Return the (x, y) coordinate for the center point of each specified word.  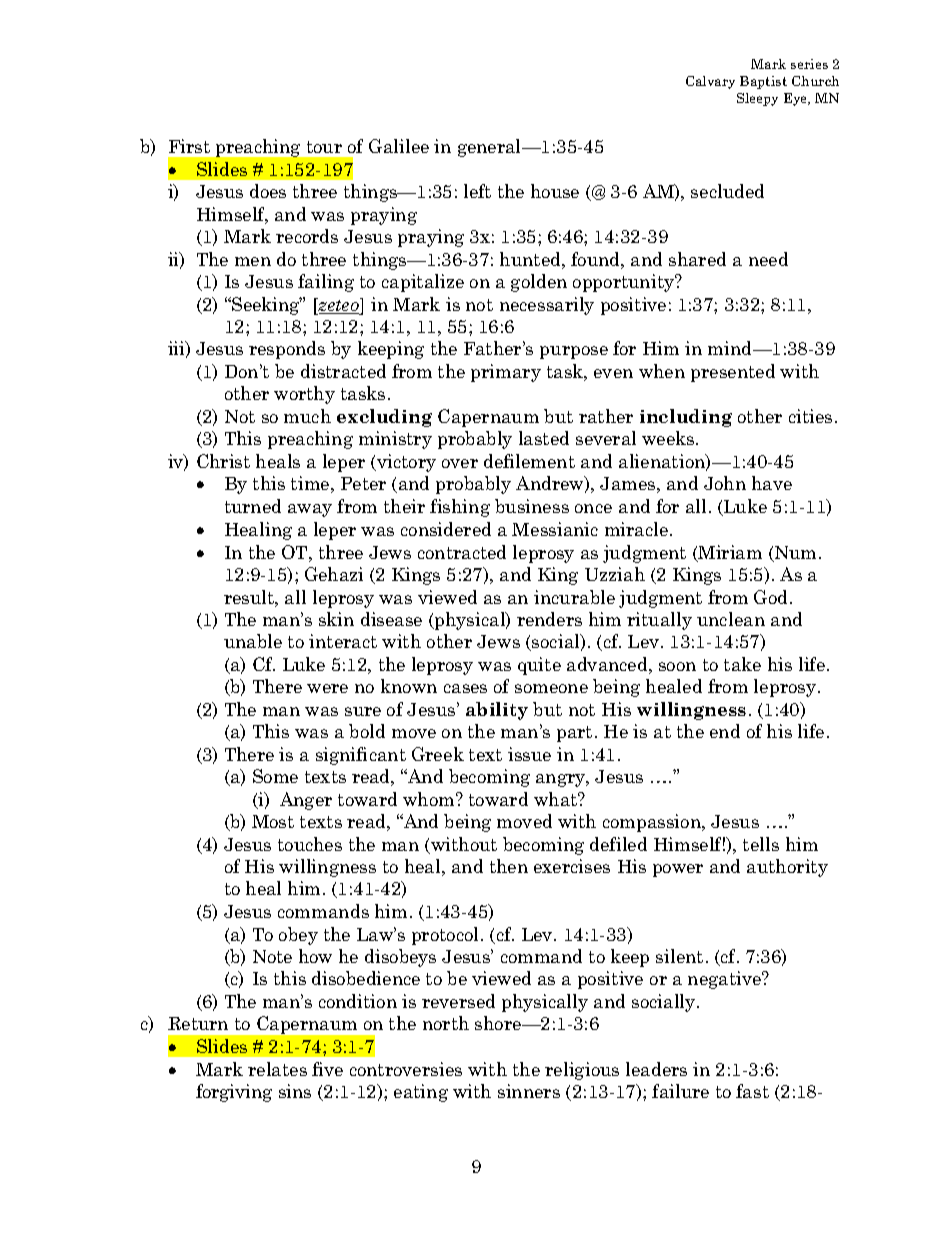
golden (539, 283)
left (477, 191)
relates (277, 1069)
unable (253, 641)
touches (310, 844)
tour (324, 147)
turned (253, 506)
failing (326, 283)
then (509, 866)
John (725, 483)
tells (761, 844)
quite (539, 666)
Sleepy (757, 99)
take (742, 664)
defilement (529, 461)
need (768, 259)
